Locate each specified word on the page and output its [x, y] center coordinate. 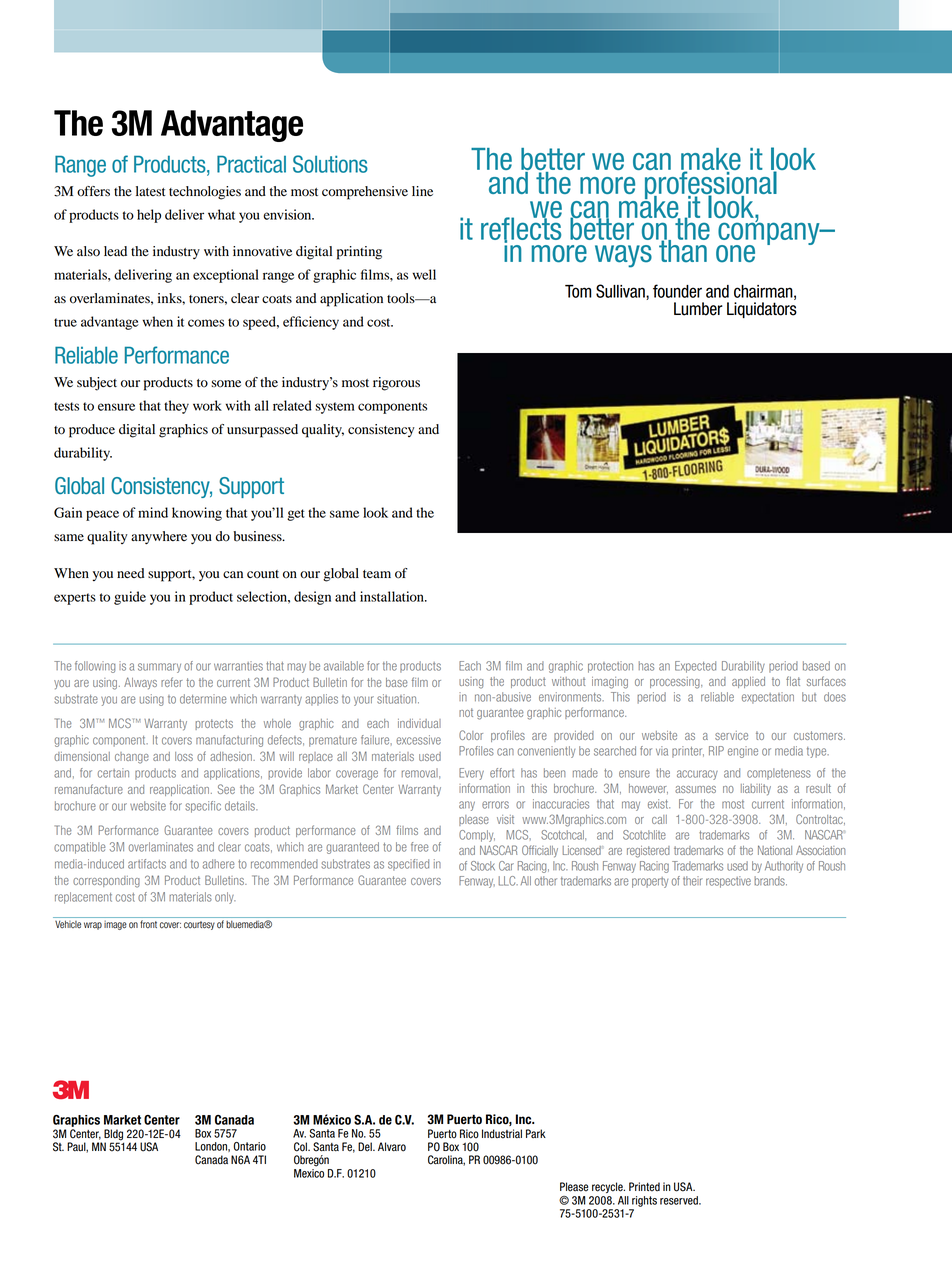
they [176, 407]
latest [151, 191]
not [466, 712]
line [422, 191]
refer [172, 682]
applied [748, 682]
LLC [508, 881]
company [769, 234]
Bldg [114, 1136]
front [148, 924]
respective [728, 882]
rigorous [396, 384]
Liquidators [762, 310]
